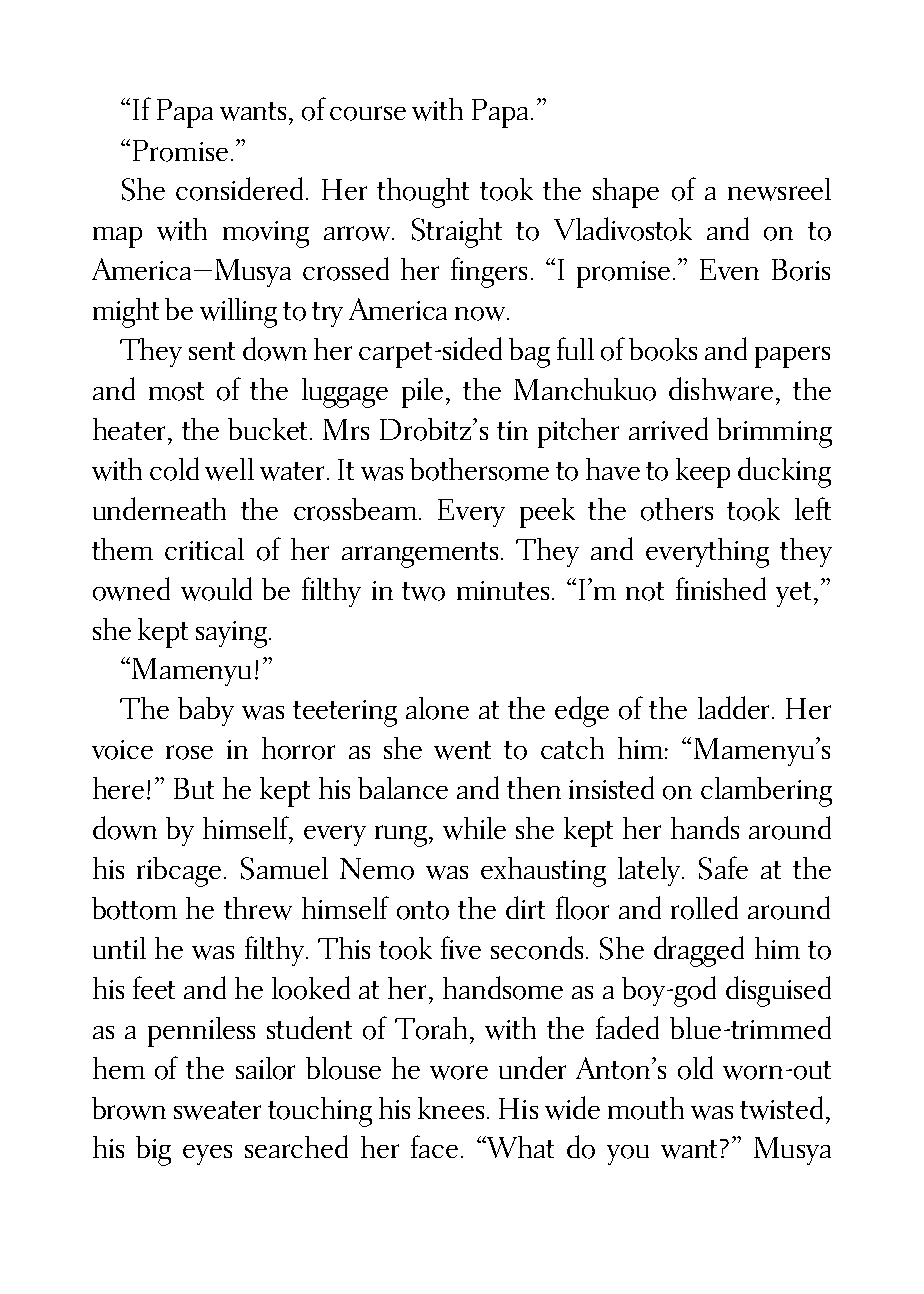 This document has width=924, height=1294. I want to click on sweater, so click(217, 1110).
